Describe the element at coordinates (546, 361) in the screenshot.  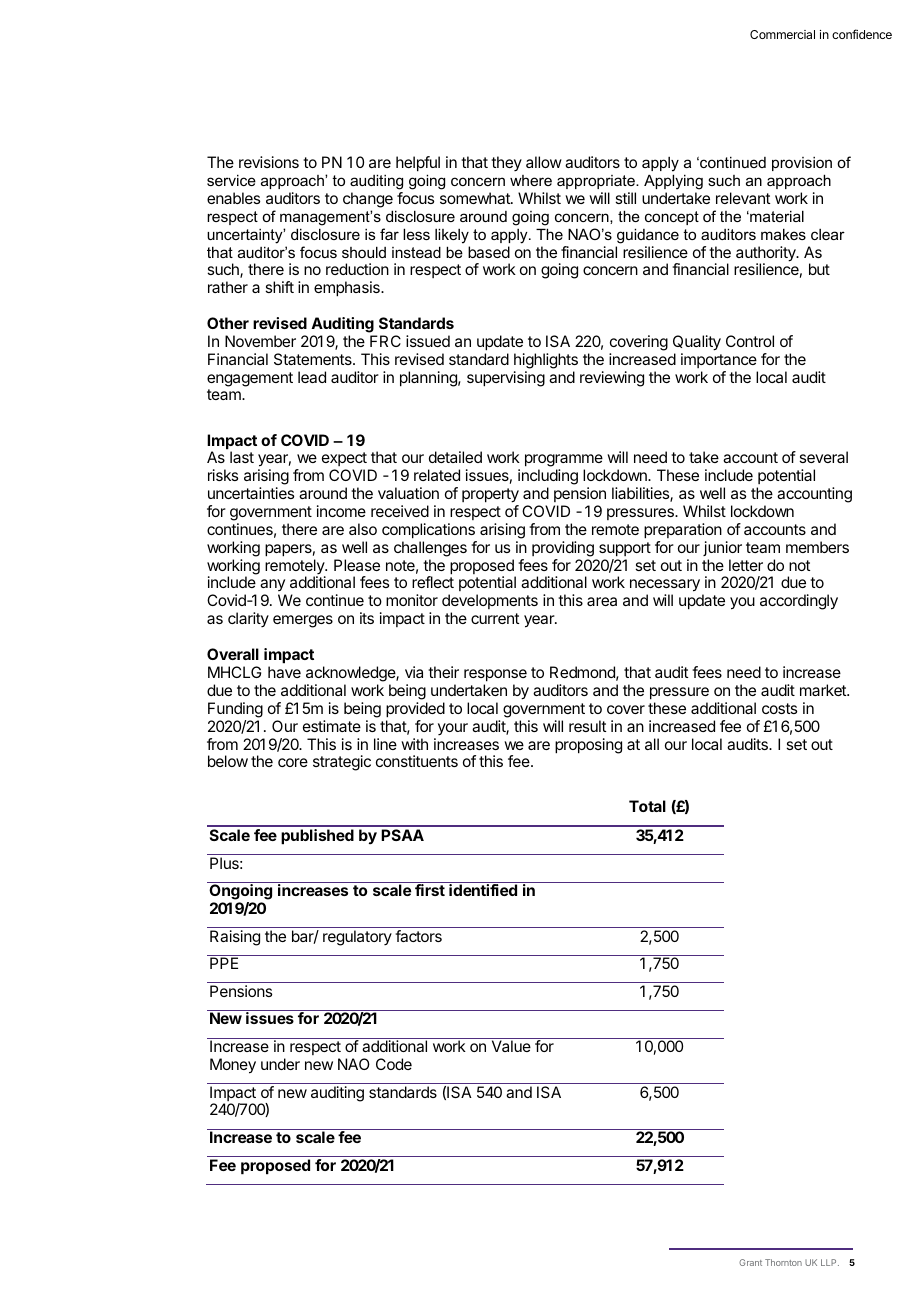
I see `highlights` at that location.
